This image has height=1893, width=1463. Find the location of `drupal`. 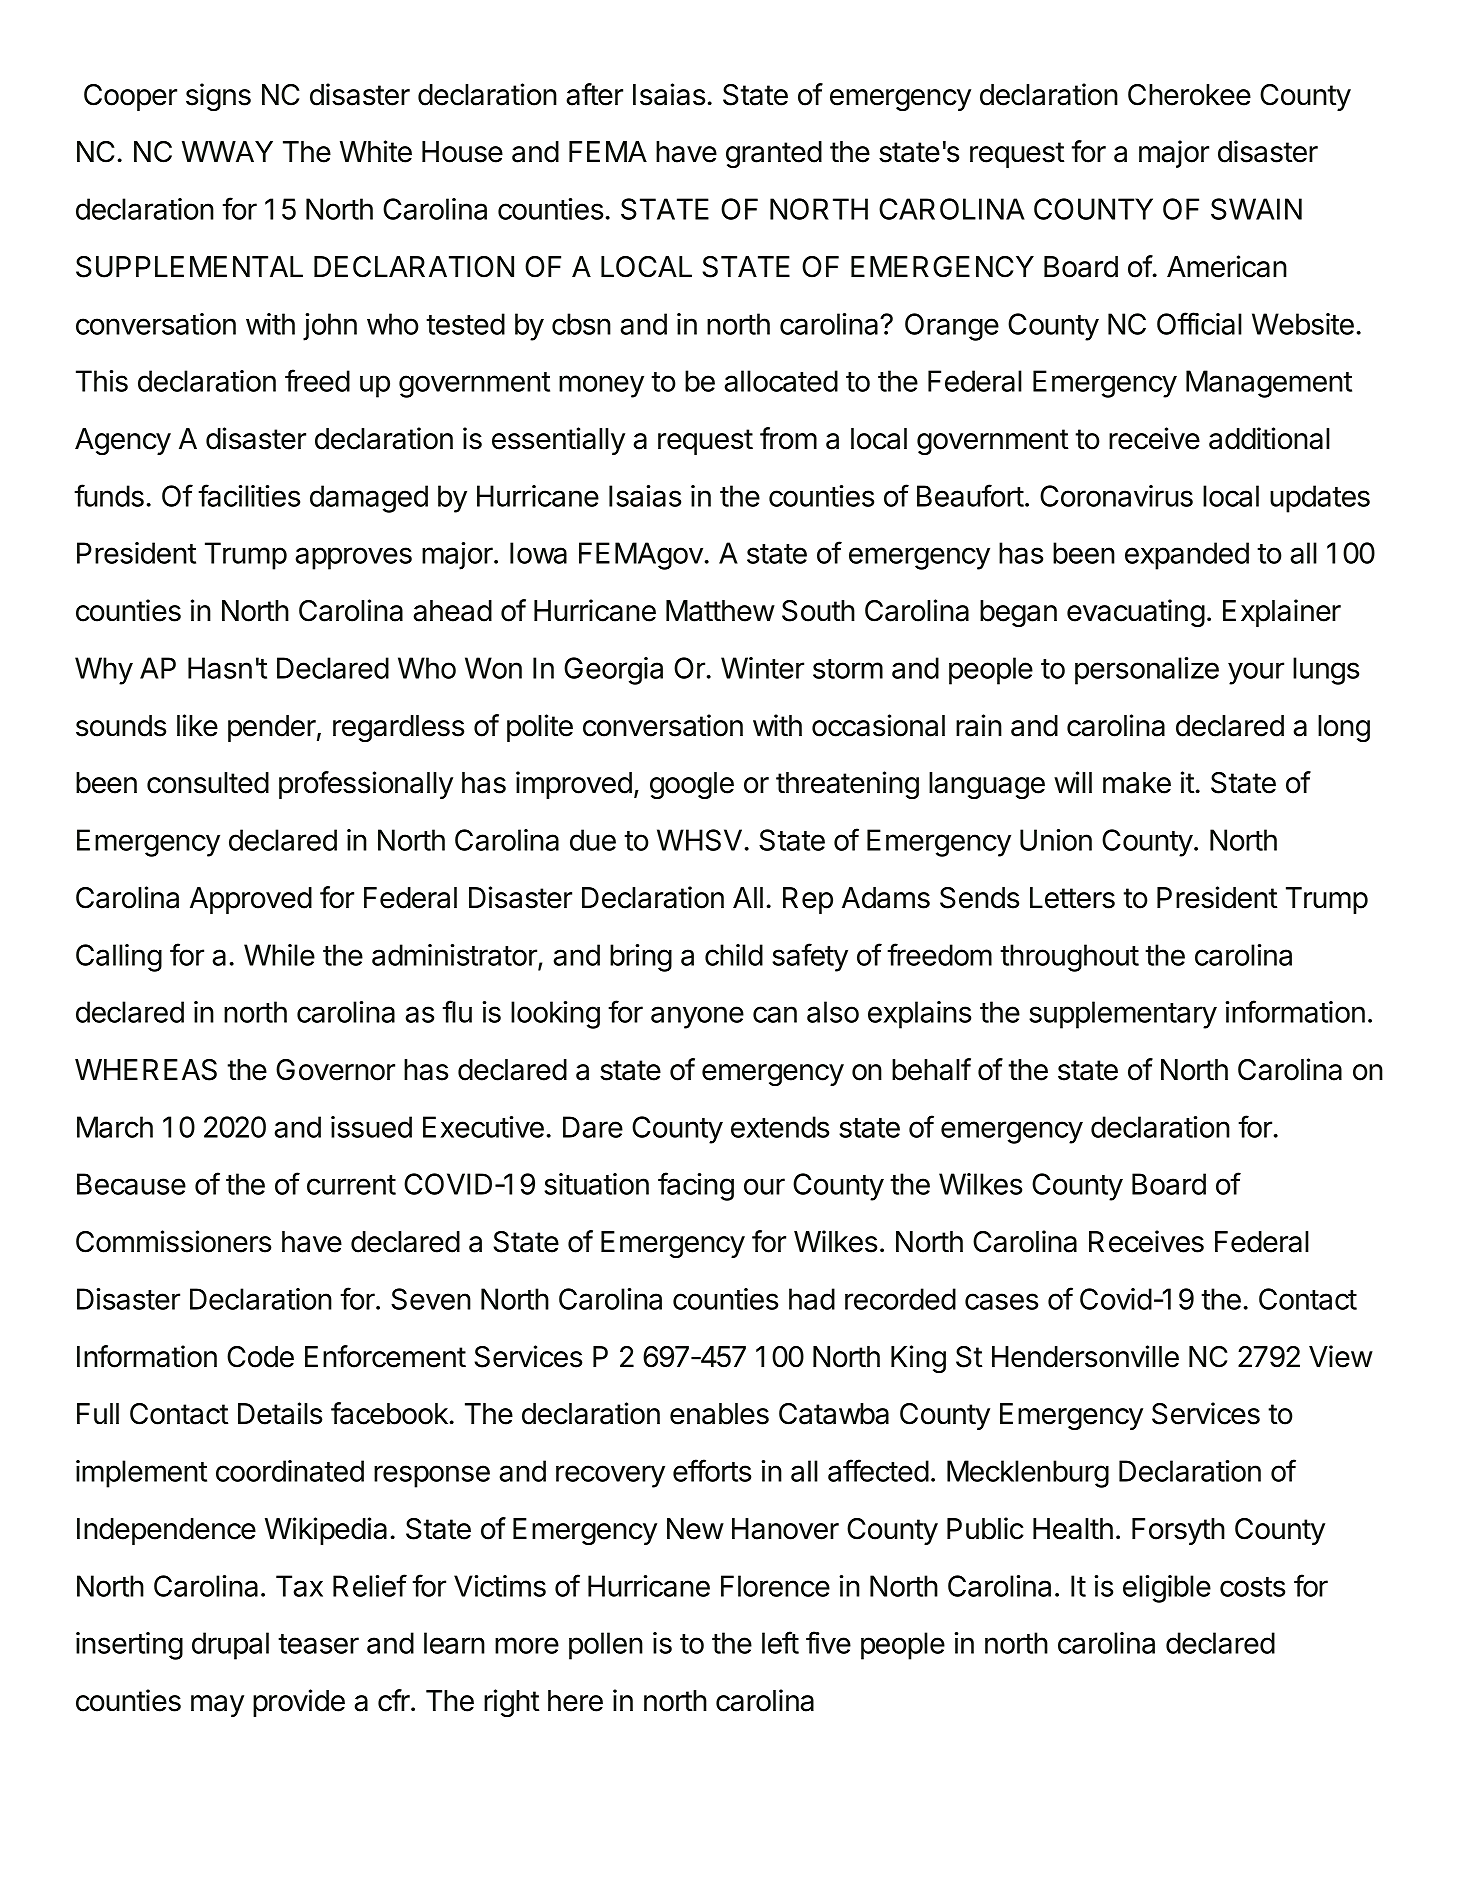

drupal is located at coordinates (230, 1646).
